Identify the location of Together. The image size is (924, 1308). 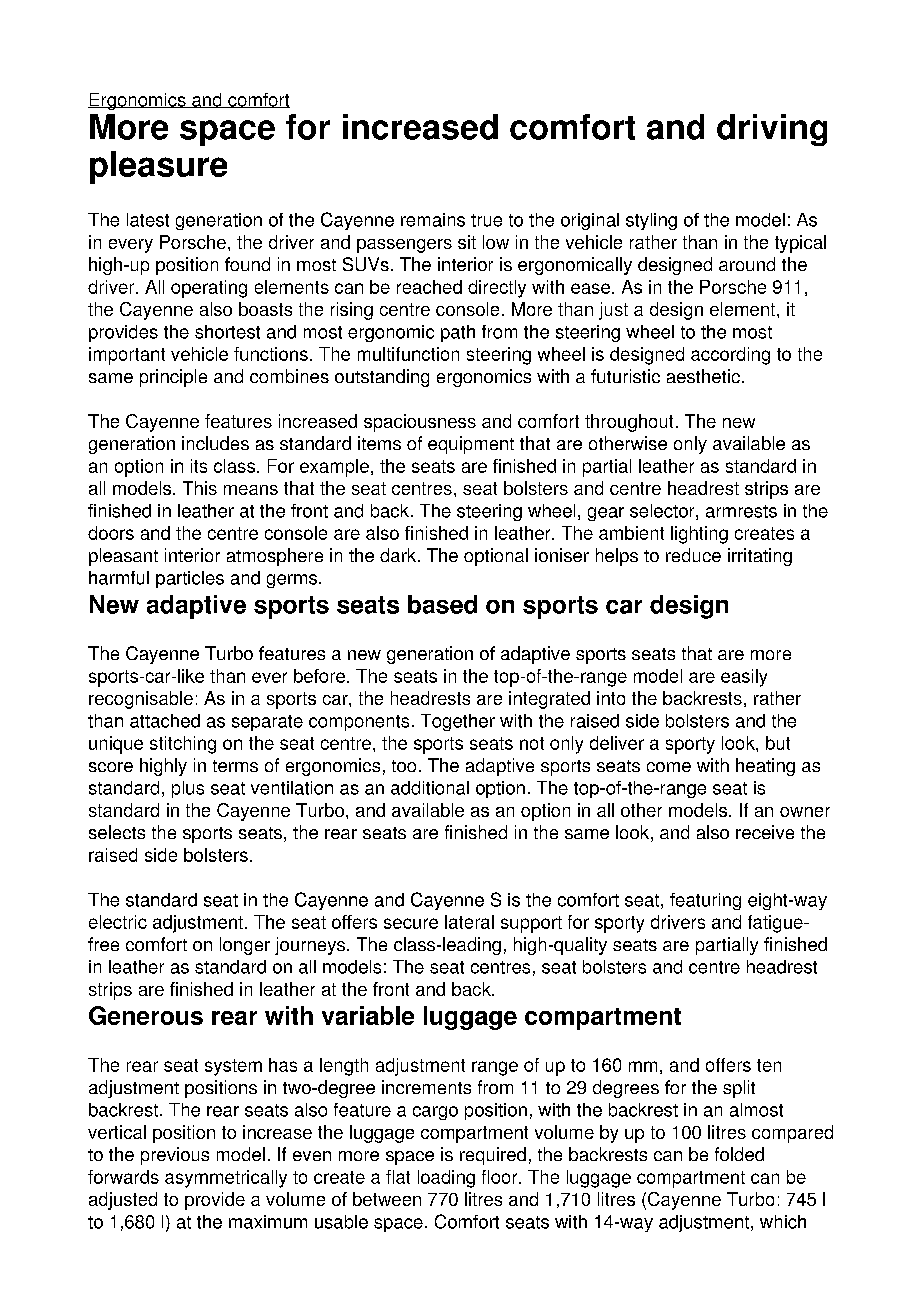
(458, 722).
